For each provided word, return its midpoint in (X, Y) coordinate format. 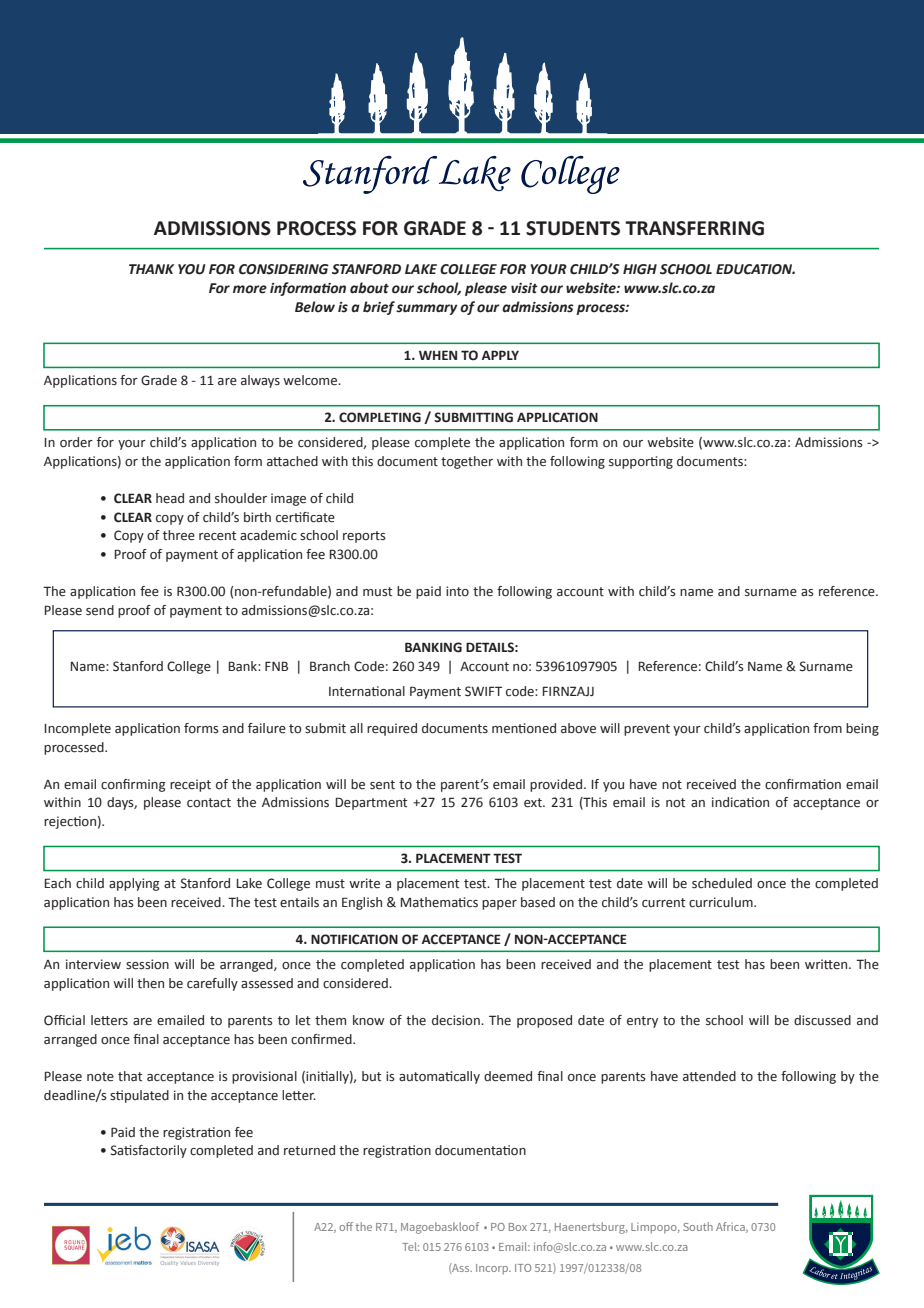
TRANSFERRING (694, 228)
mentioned (524, 728)
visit (524, 288)
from (827, 728)
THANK (151, 269)
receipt (190, 785)
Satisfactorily (149, 1151)
